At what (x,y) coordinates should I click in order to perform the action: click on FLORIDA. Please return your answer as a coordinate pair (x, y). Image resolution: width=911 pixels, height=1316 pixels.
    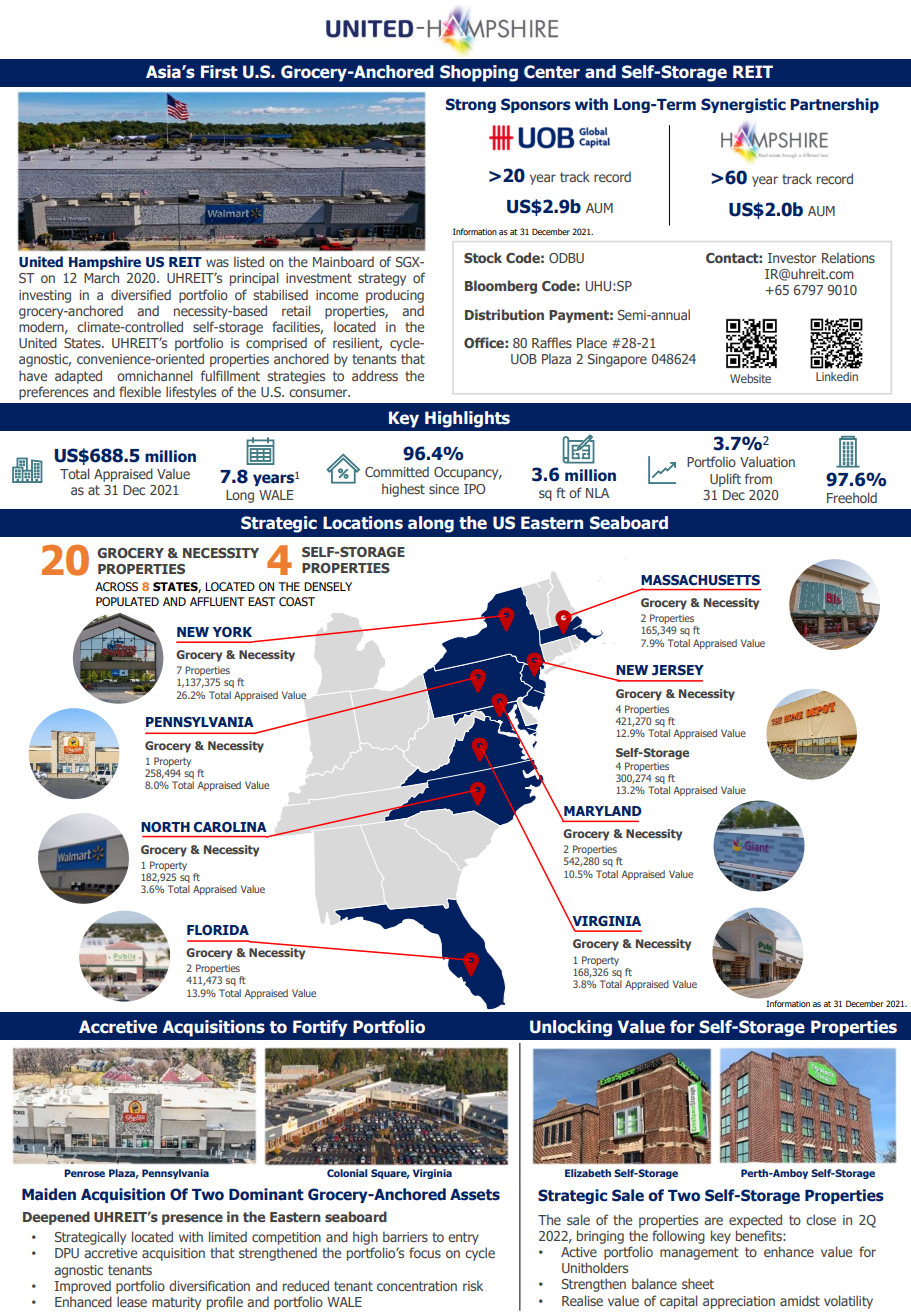
    Looking at the image, I should click on (218, 930).
